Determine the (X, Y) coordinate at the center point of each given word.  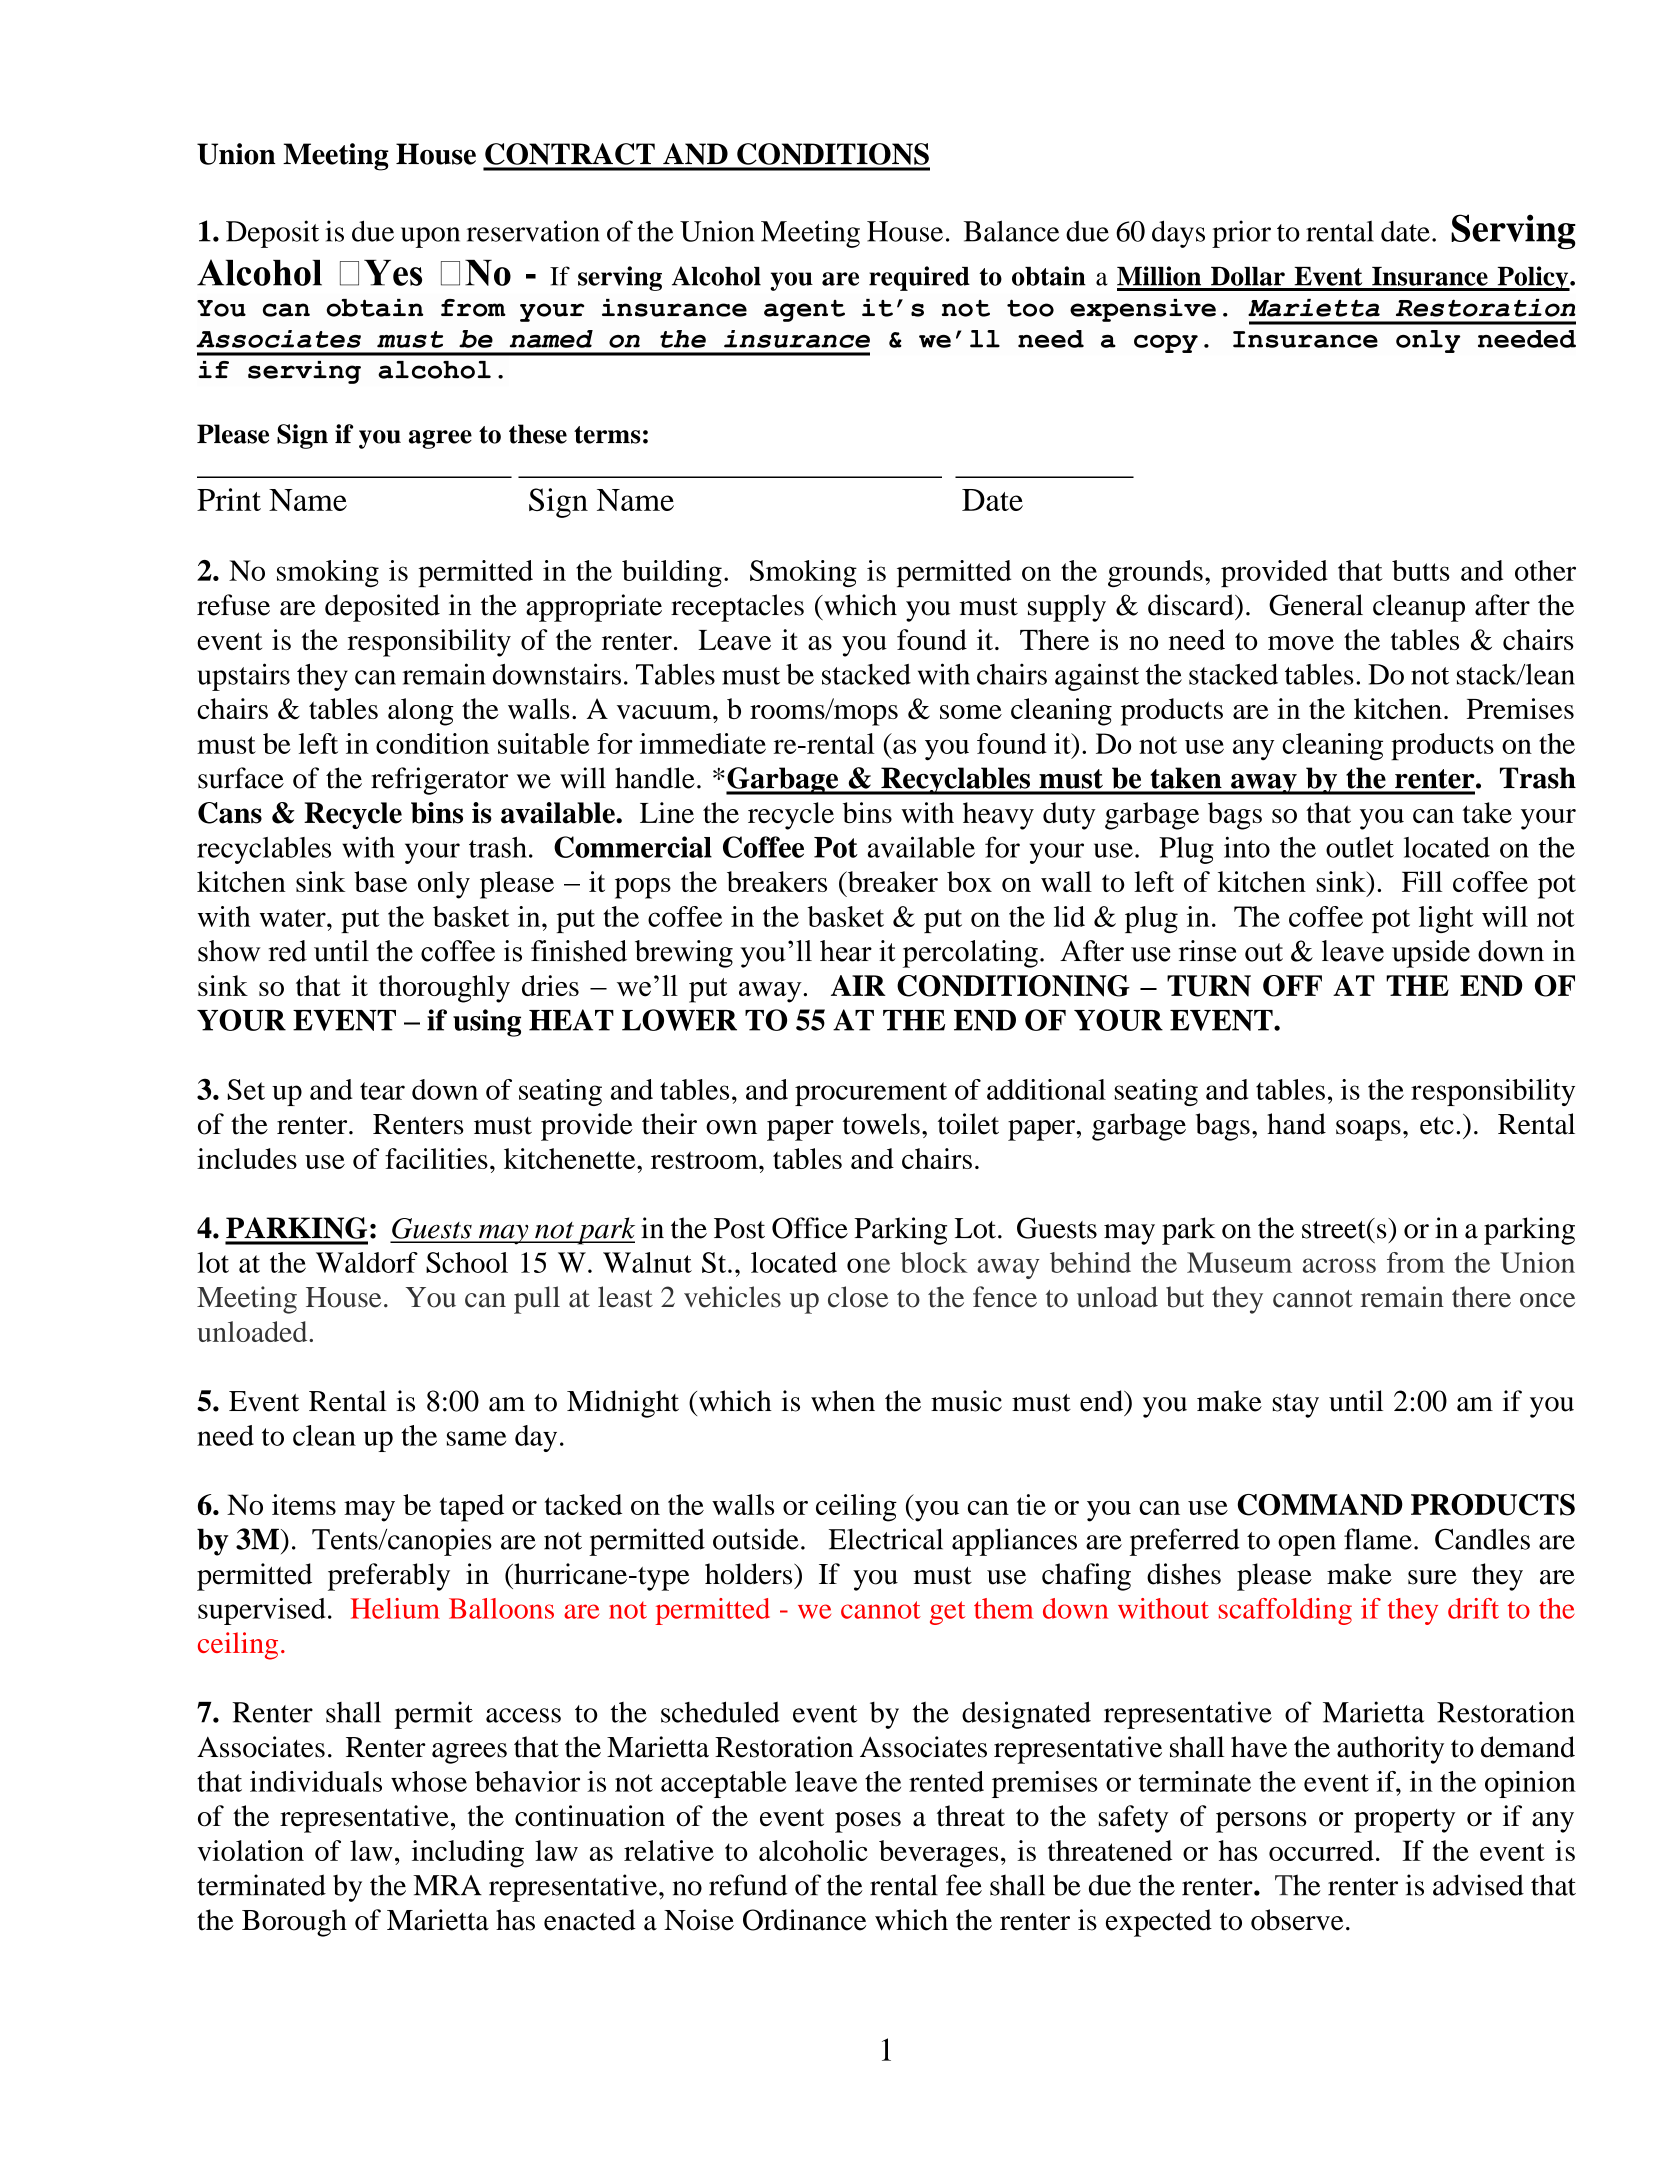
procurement (871, 1094)
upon (430, 237)
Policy (1533, 278)
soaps (1368, 1130)
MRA (447, 1885)
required (919, 278)
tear (382, 1091)
